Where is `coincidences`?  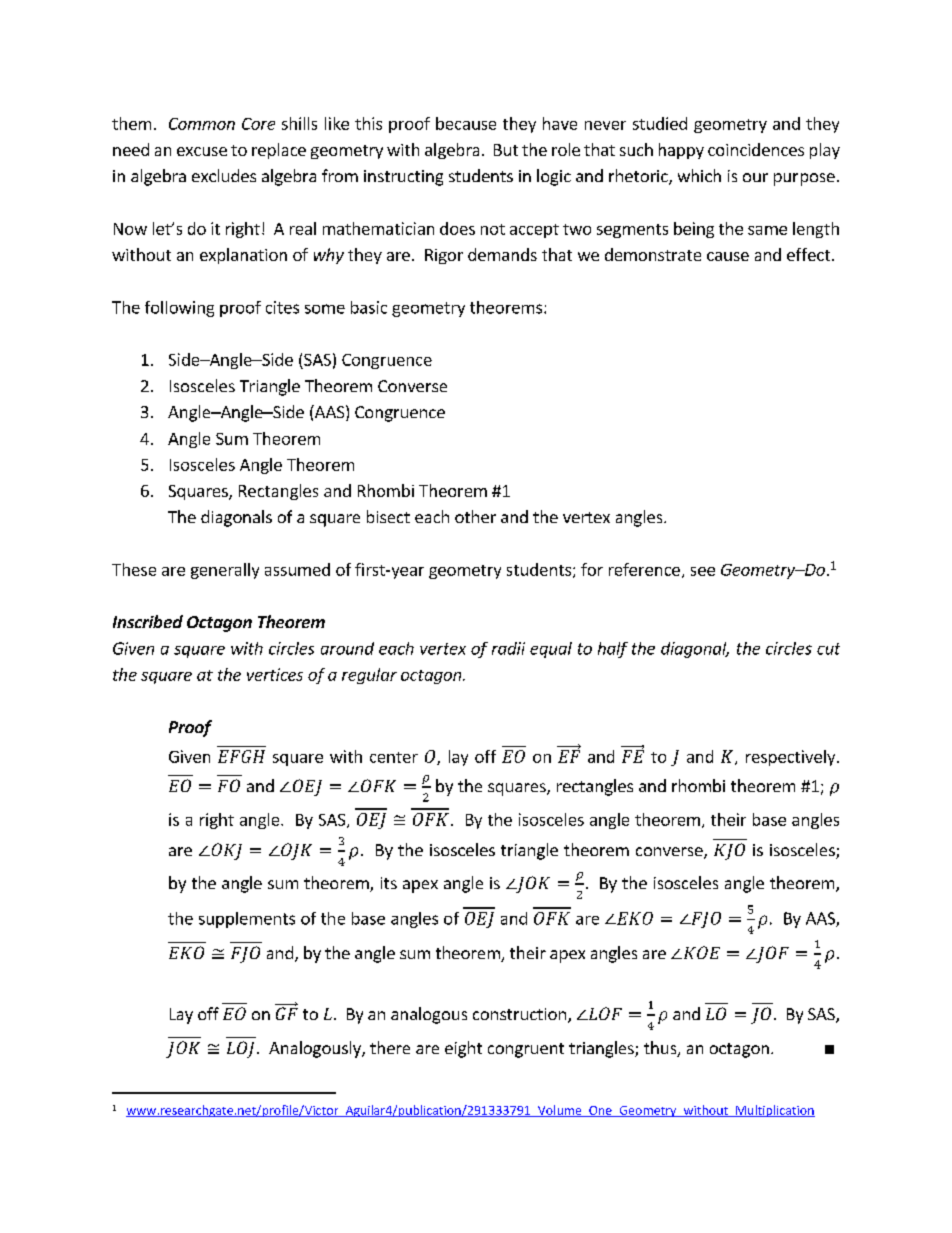
coincidences is located at coordinates (756, 149).
